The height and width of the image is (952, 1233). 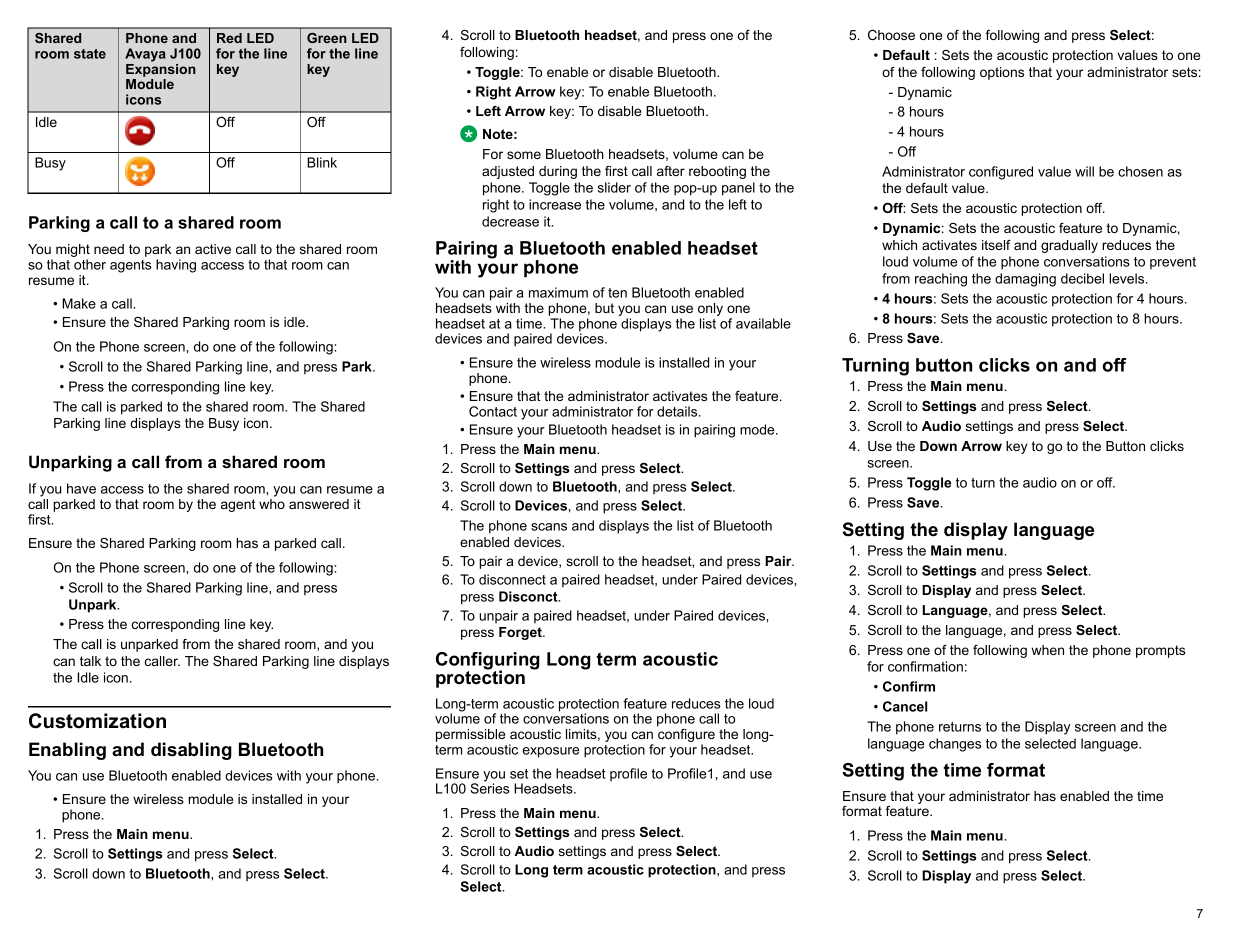 What do you see at coordinates (1025, 280) in the image?
I see `damaging` at bounding box center [1025, 280].
